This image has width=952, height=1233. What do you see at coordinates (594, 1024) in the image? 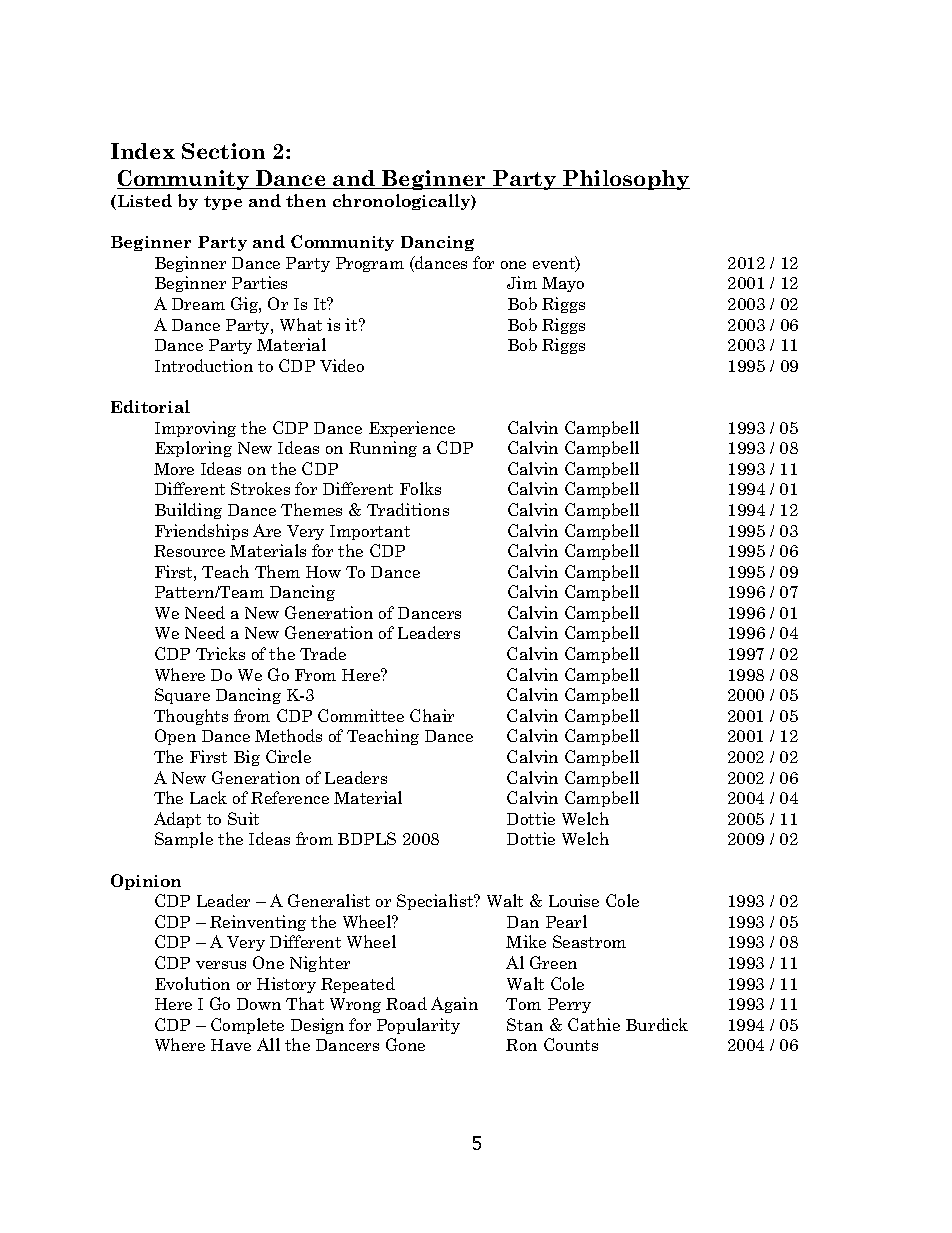
I see `Cathie` at bounding box center [594, 1024].
